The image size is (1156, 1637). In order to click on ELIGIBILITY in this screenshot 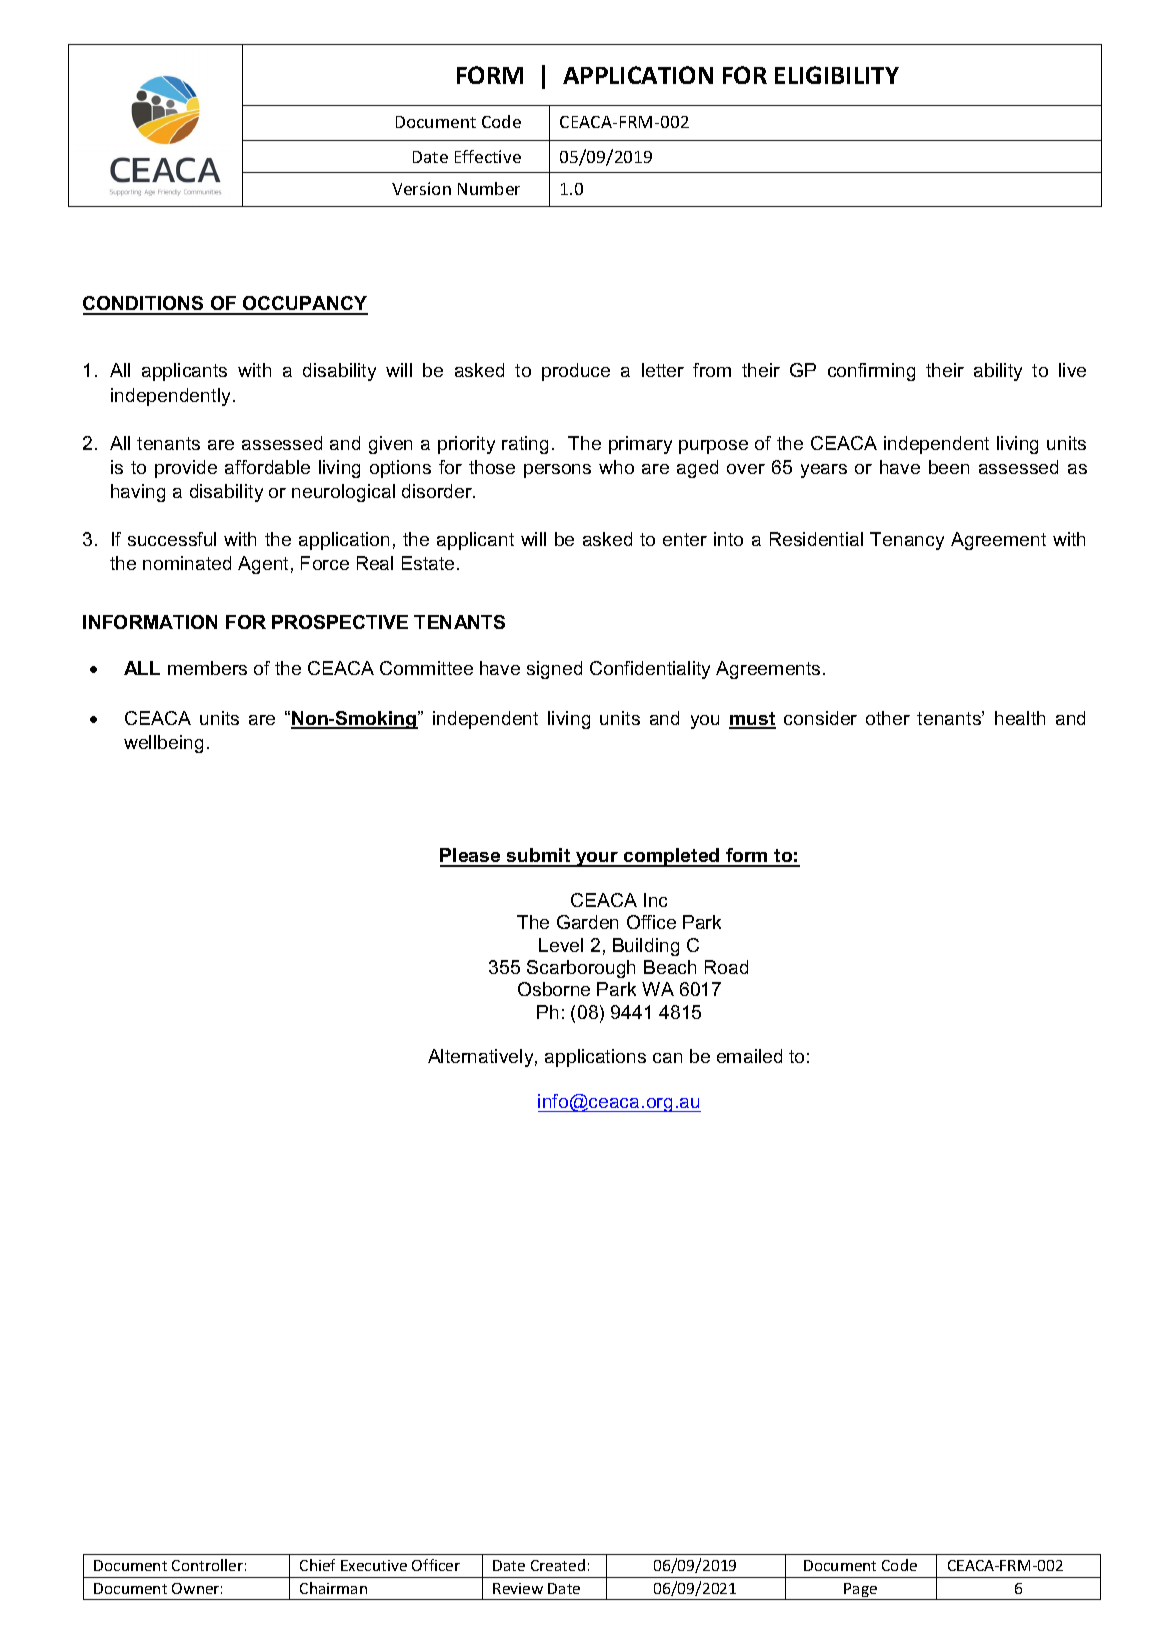, I will do `click(837, 75)`.
